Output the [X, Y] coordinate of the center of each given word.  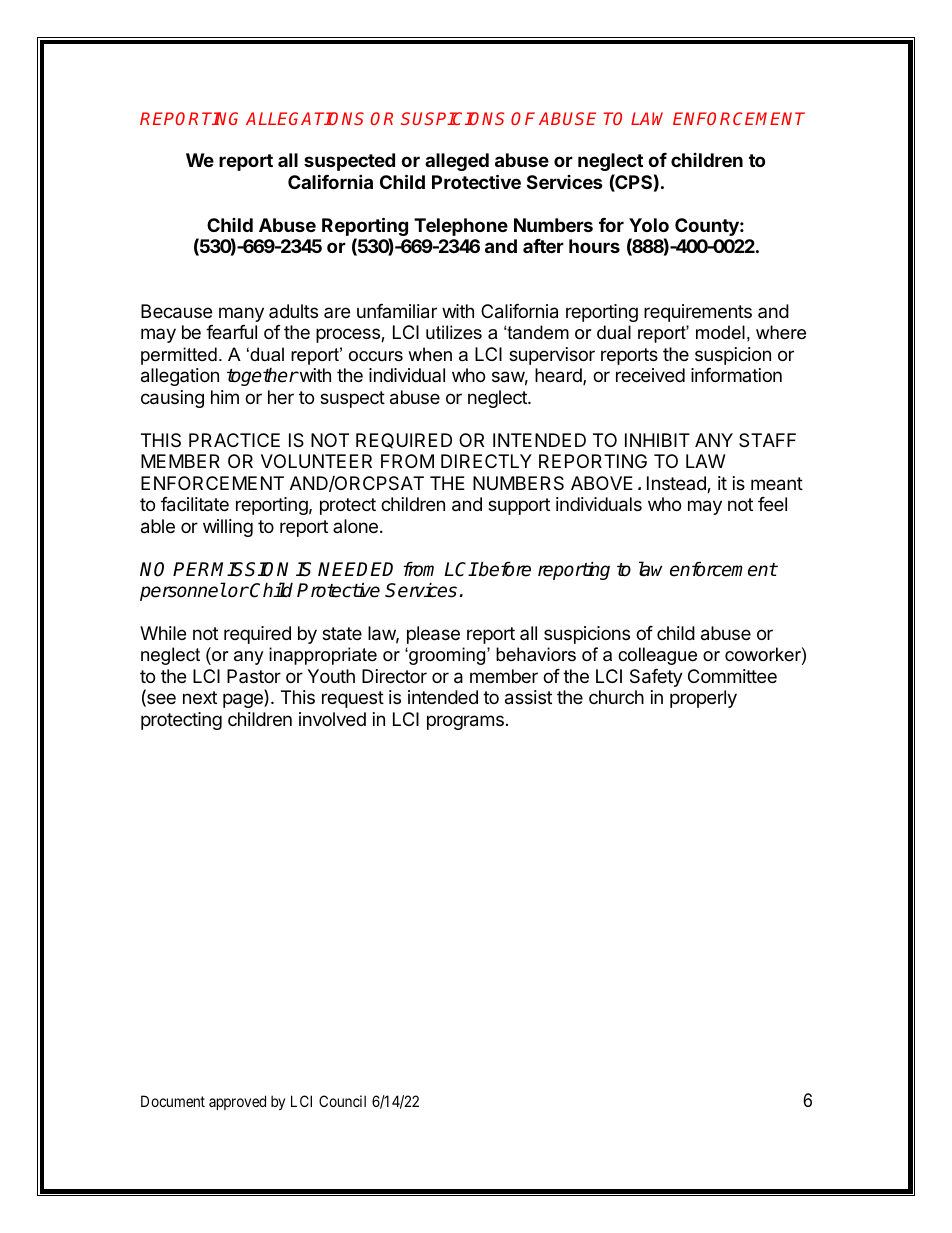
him [225, 397]
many [241, 314]
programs [465, 722]
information [736, 375]
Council [342, 1101]
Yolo [649, 225]
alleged [457, 162]
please [433, 635]
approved [237, 1102]
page [244, 700]
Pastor [254, 676]
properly [703, 699]
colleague [657, 656]
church [616, 697]
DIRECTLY [486, 461]
